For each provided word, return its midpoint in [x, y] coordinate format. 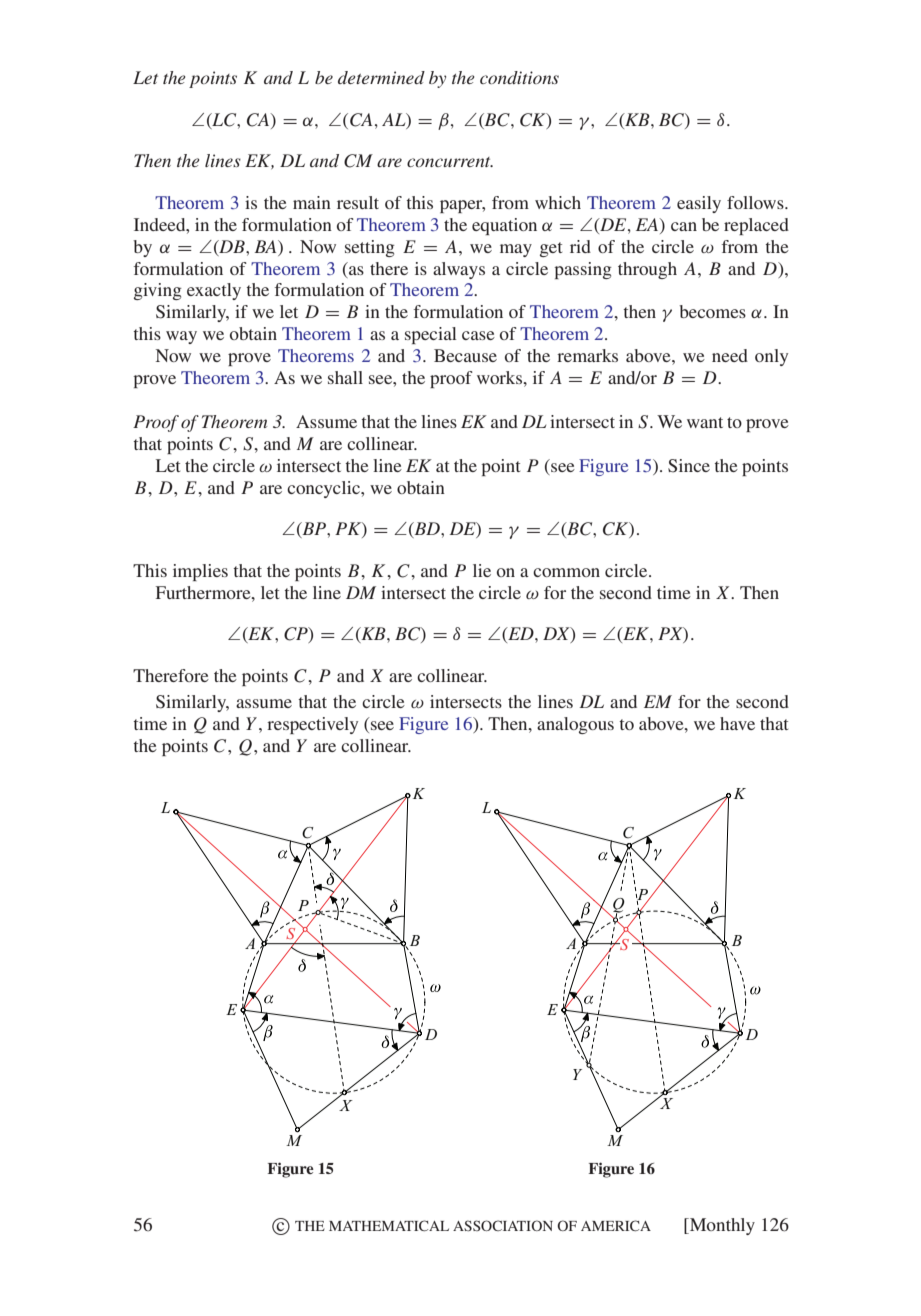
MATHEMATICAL [389, 1225]
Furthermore [204, 592]
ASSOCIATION [503, 1225]
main [312, 202]
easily [699, 204]
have [737, 723]
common [566, 572]
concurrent [450, 162]
